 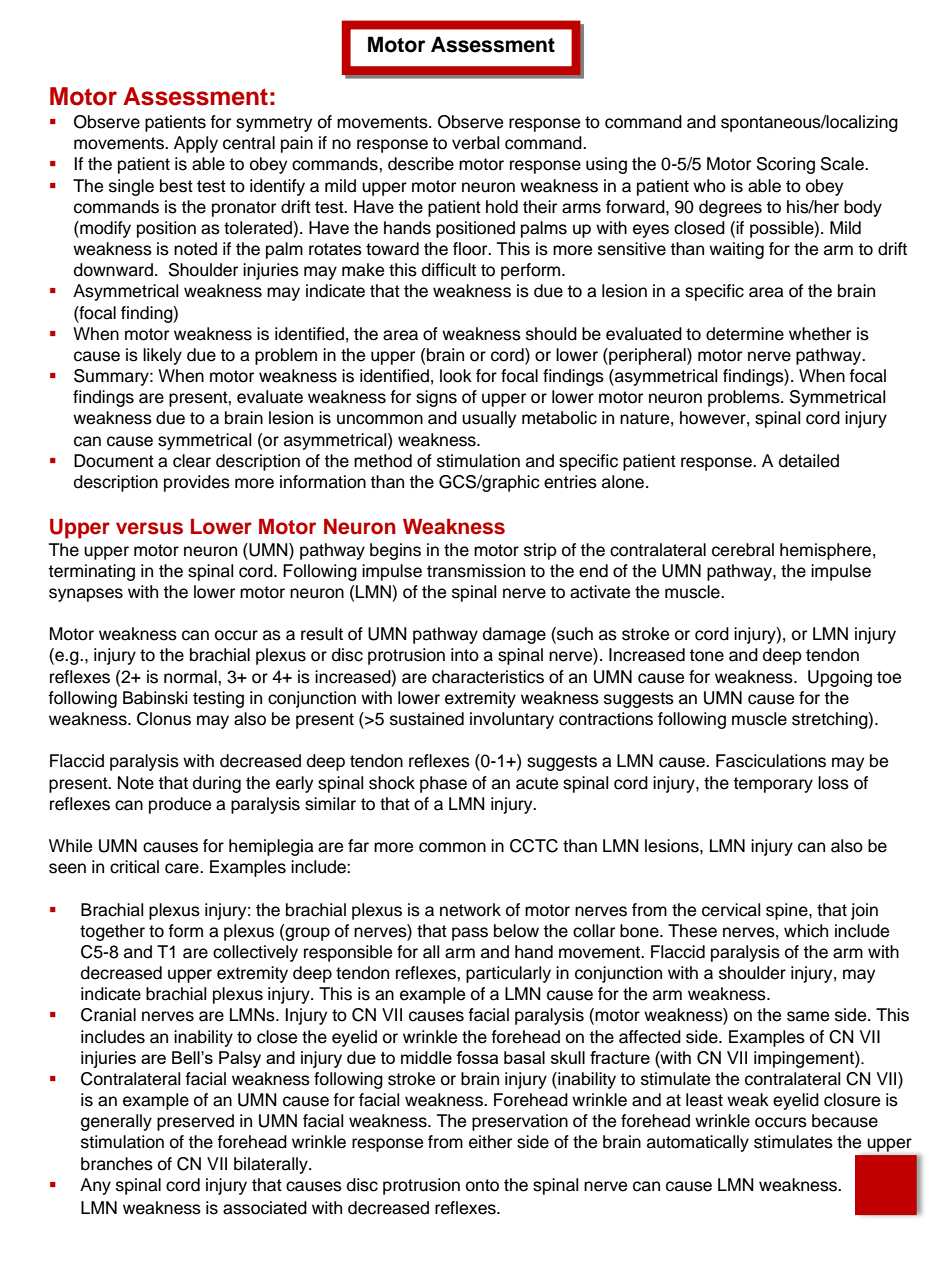 What do you see at coordinates (482, 1185) in the screenshot?
I see `onto` at bounding box center [482, 1185].
